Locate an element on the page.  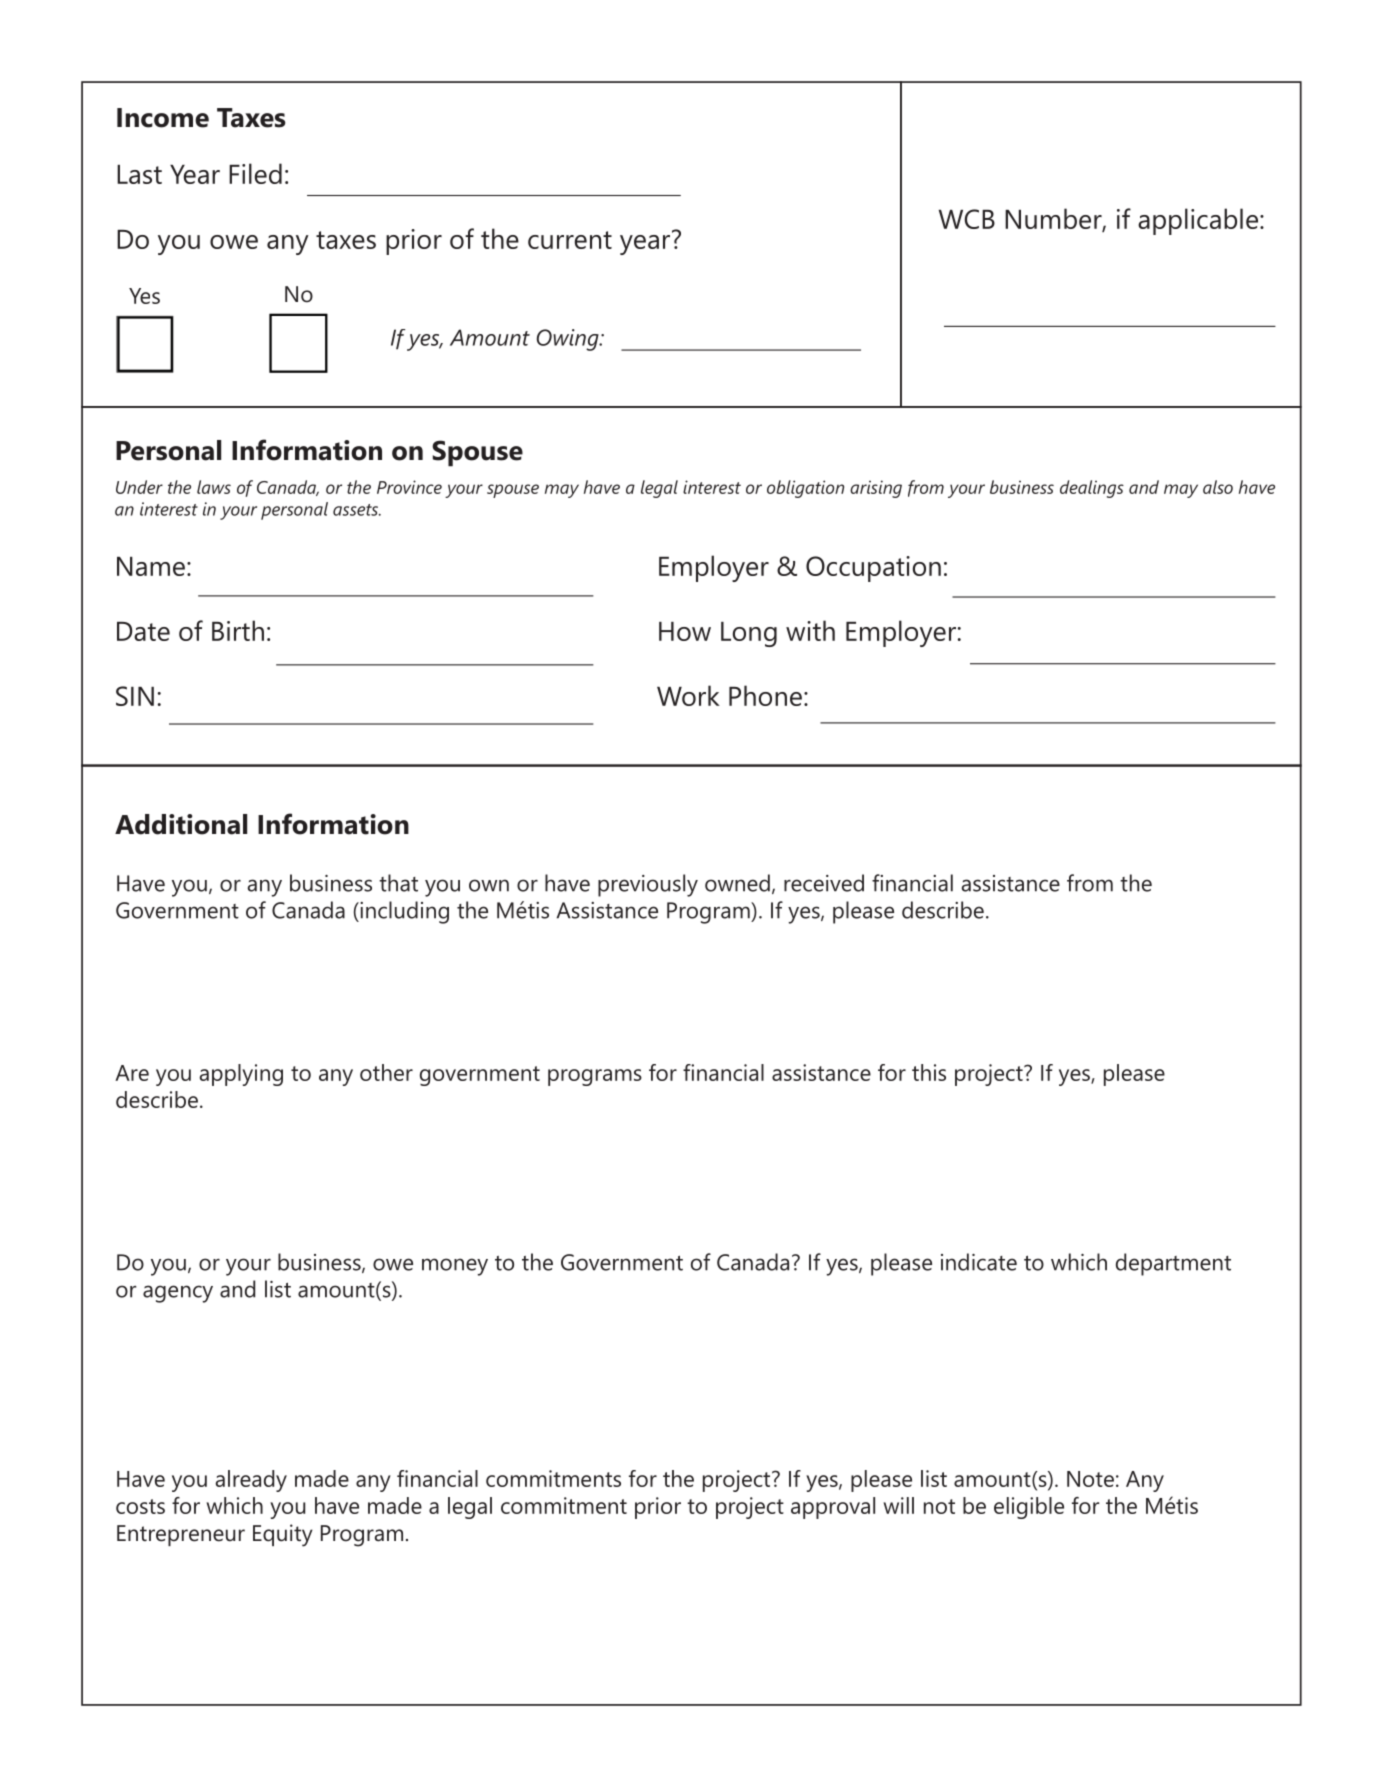
Occupation is located at coordinates (873, 569).
